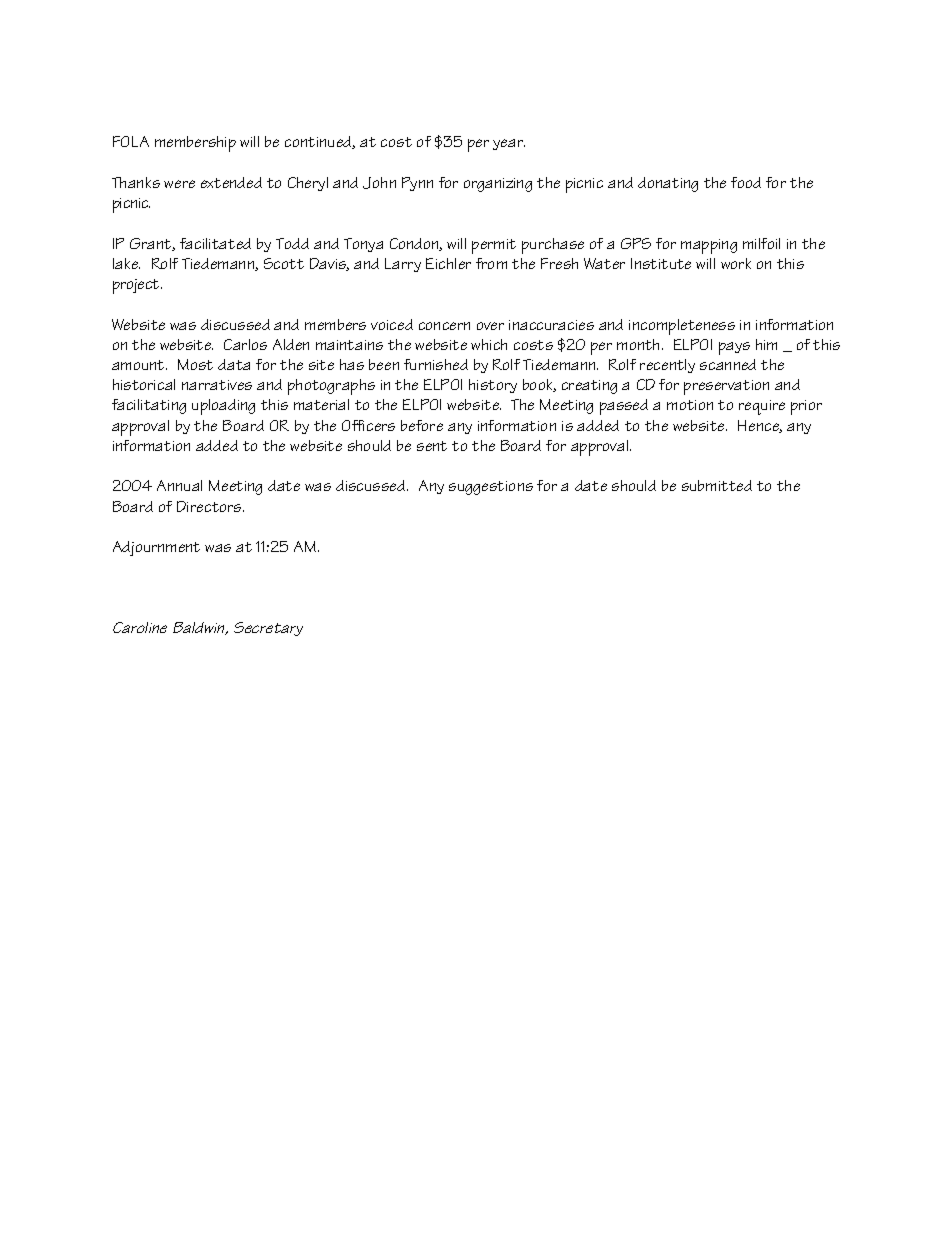 Image resolution: width=952 pixels, height=1233 pixels. What do you see at coordinates (223, 407) in the document?
I see `uploading` at bounding box center [223, 407].
